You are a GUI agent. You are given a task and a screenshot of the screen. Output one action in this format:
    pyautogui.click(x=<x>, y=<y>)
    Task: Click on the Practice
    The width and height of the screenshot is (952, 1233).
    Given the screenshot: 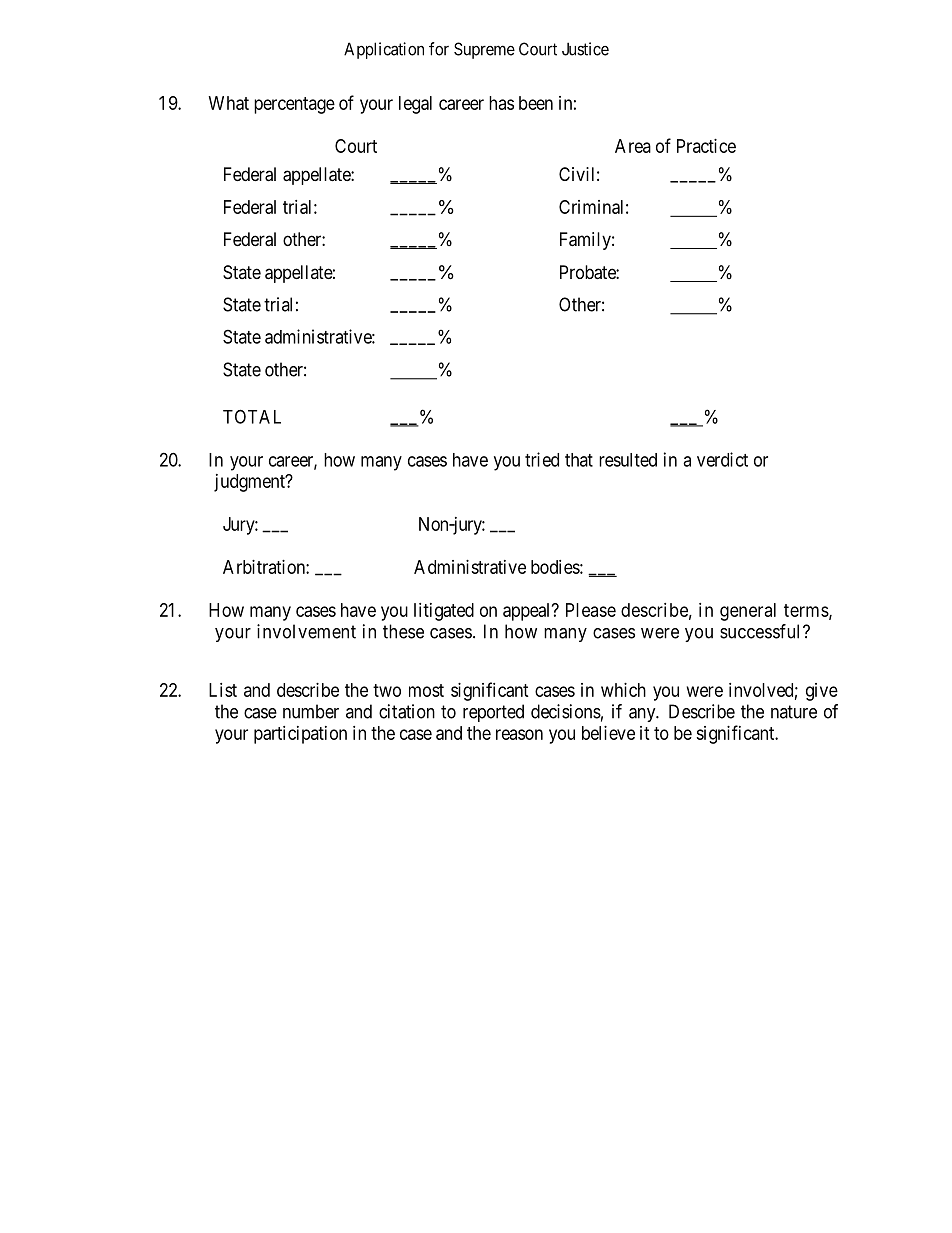 What is the action you would take?
    pyautogui.click(x=706, y=146)
